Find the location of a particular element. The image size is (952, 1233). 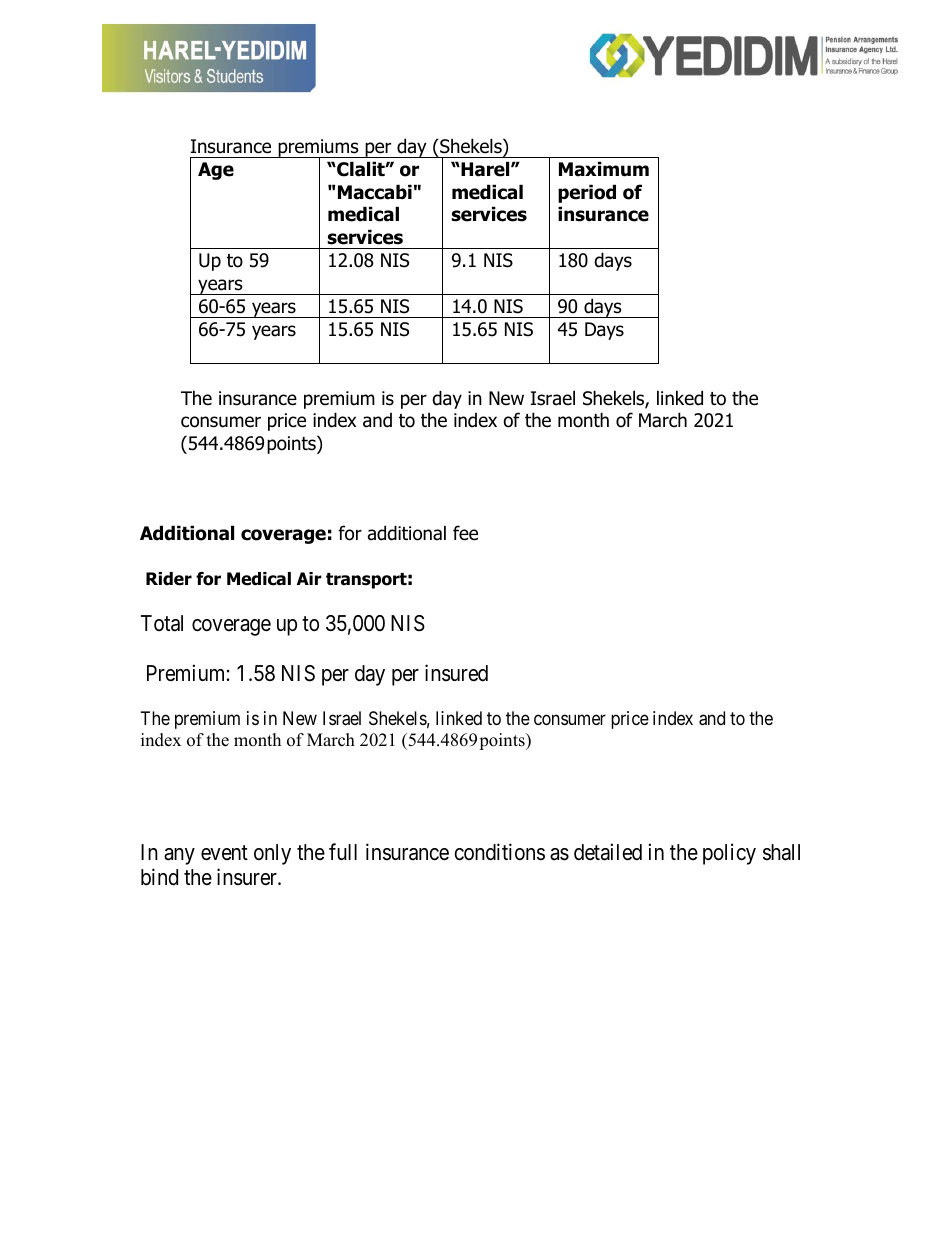

policy is located at coordinates (729, 854).
